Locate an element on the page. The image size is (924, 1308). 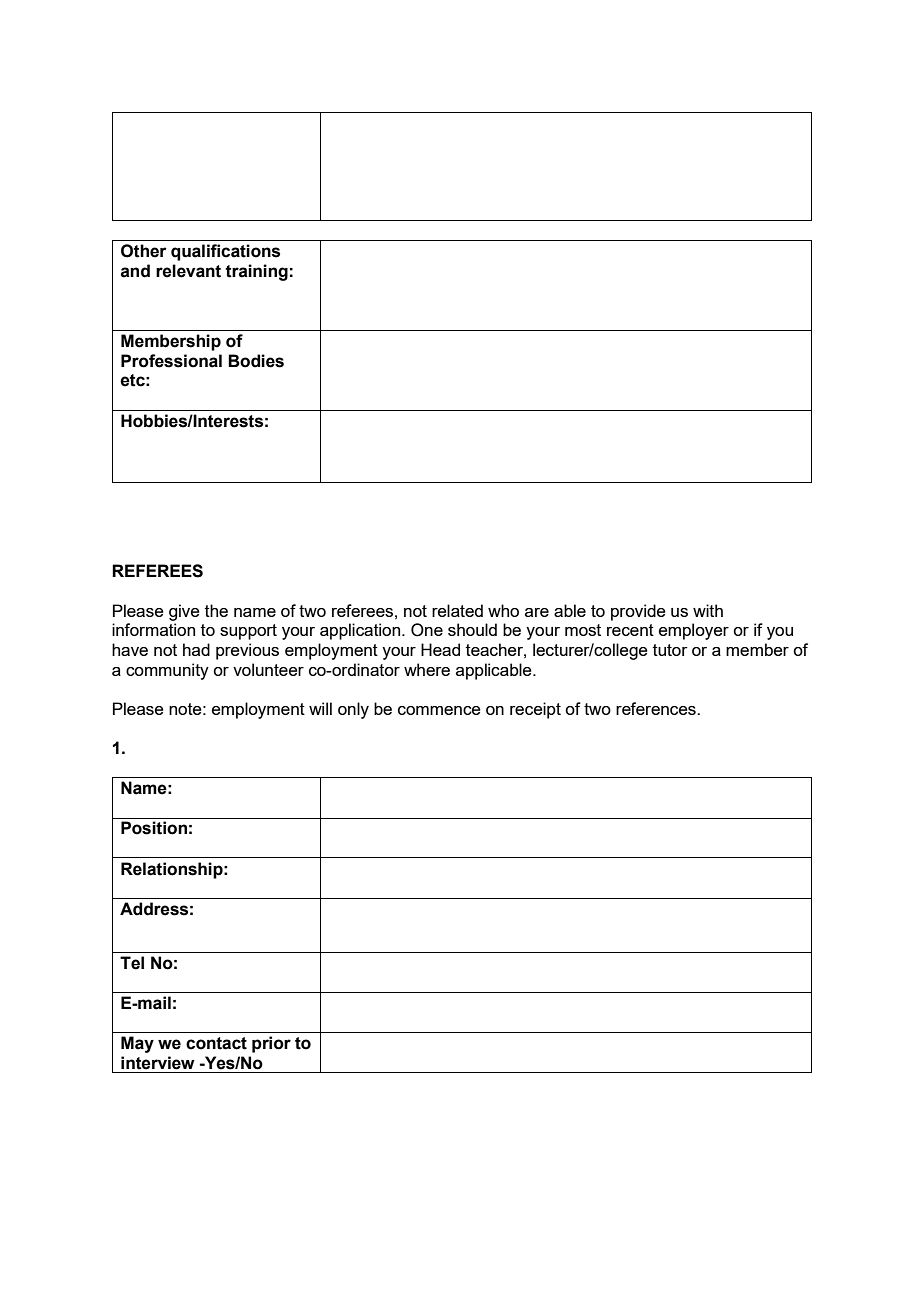
commence is located at coordinates (439, 710).
